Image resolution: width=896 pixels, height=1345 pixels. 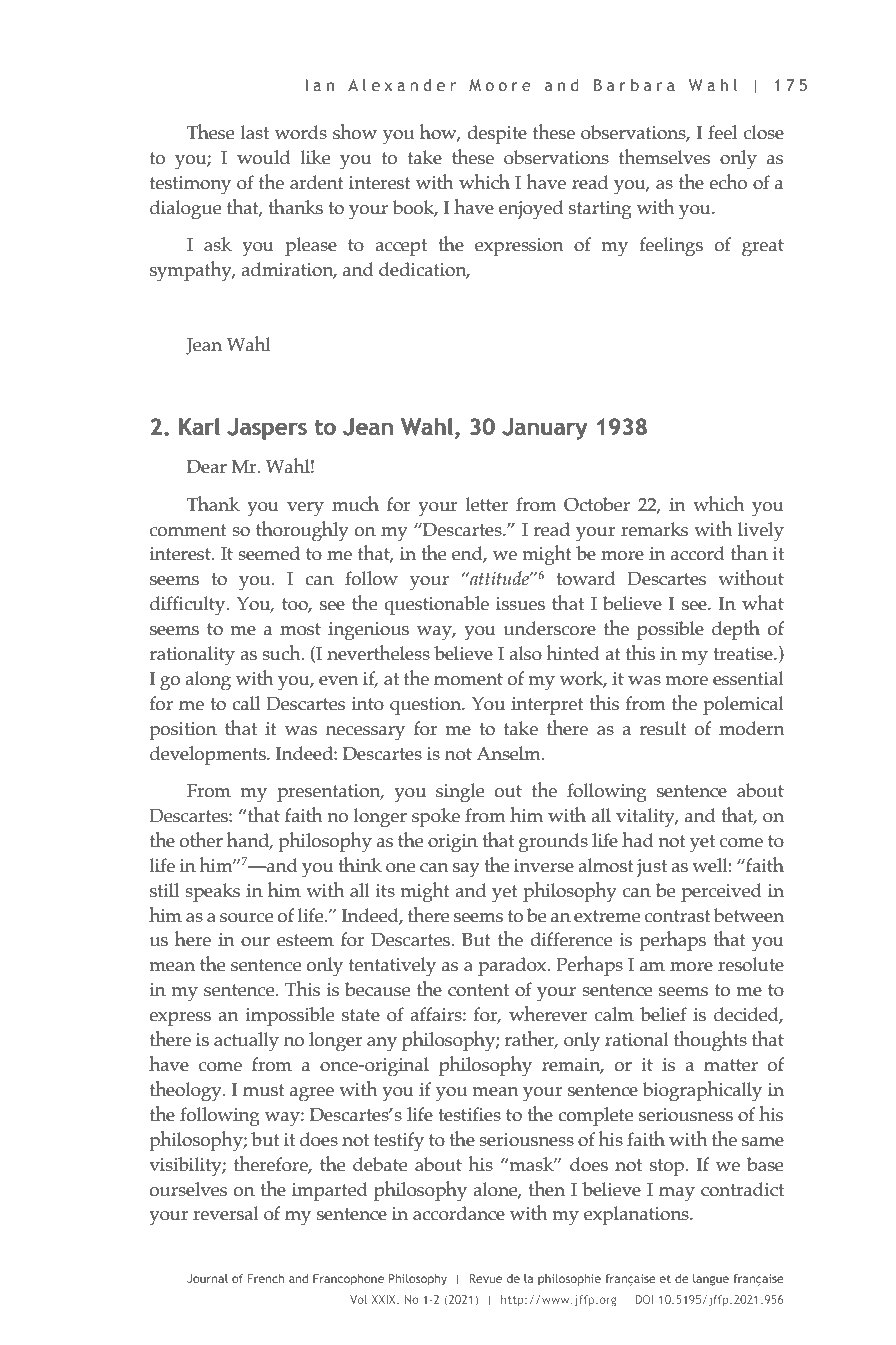 What do you see at coordinates (207, 1278) in the document?
I see `Journal` at bounding box center [207, 1278].
